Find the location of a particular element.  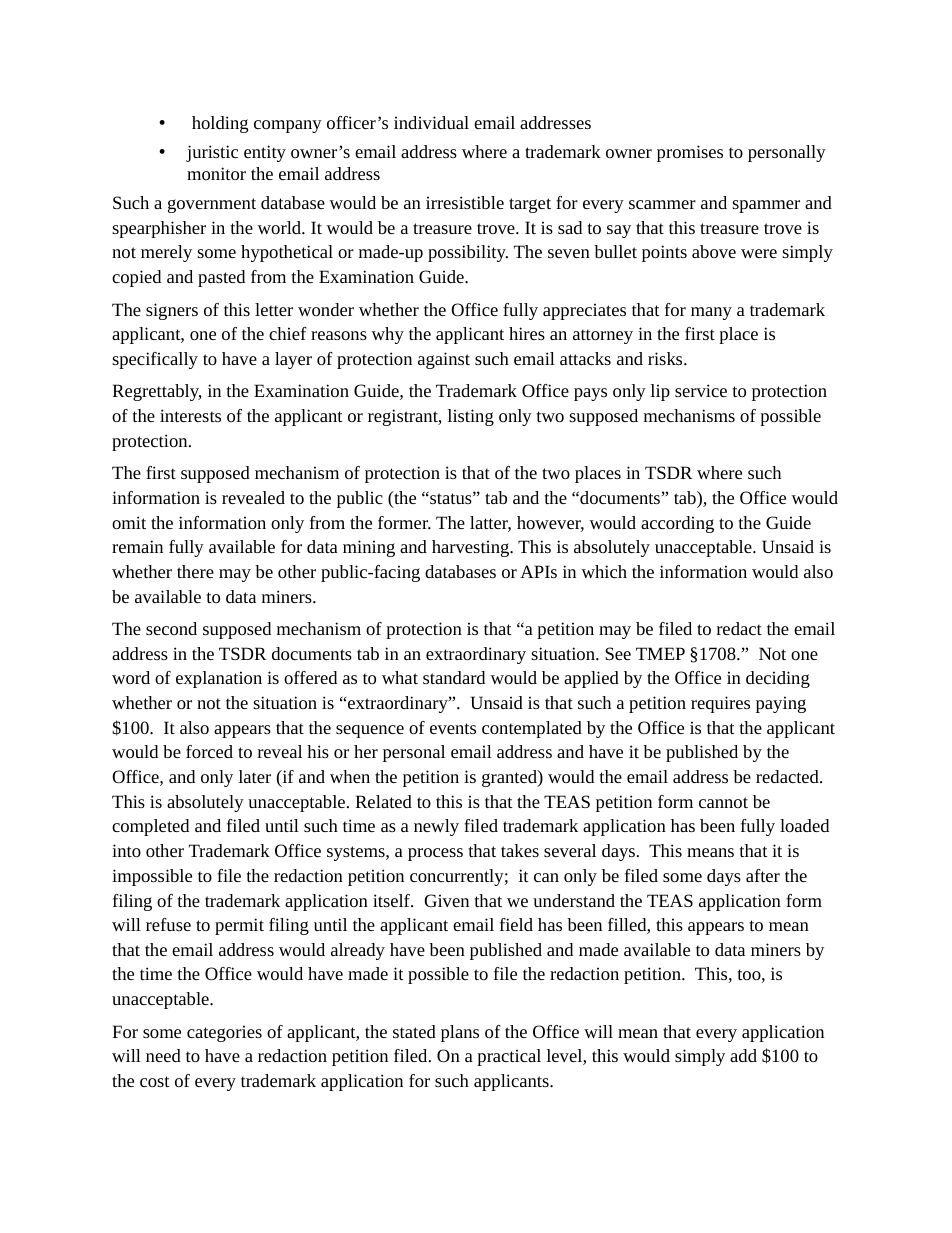

service is located at coordinates (701, 390).
